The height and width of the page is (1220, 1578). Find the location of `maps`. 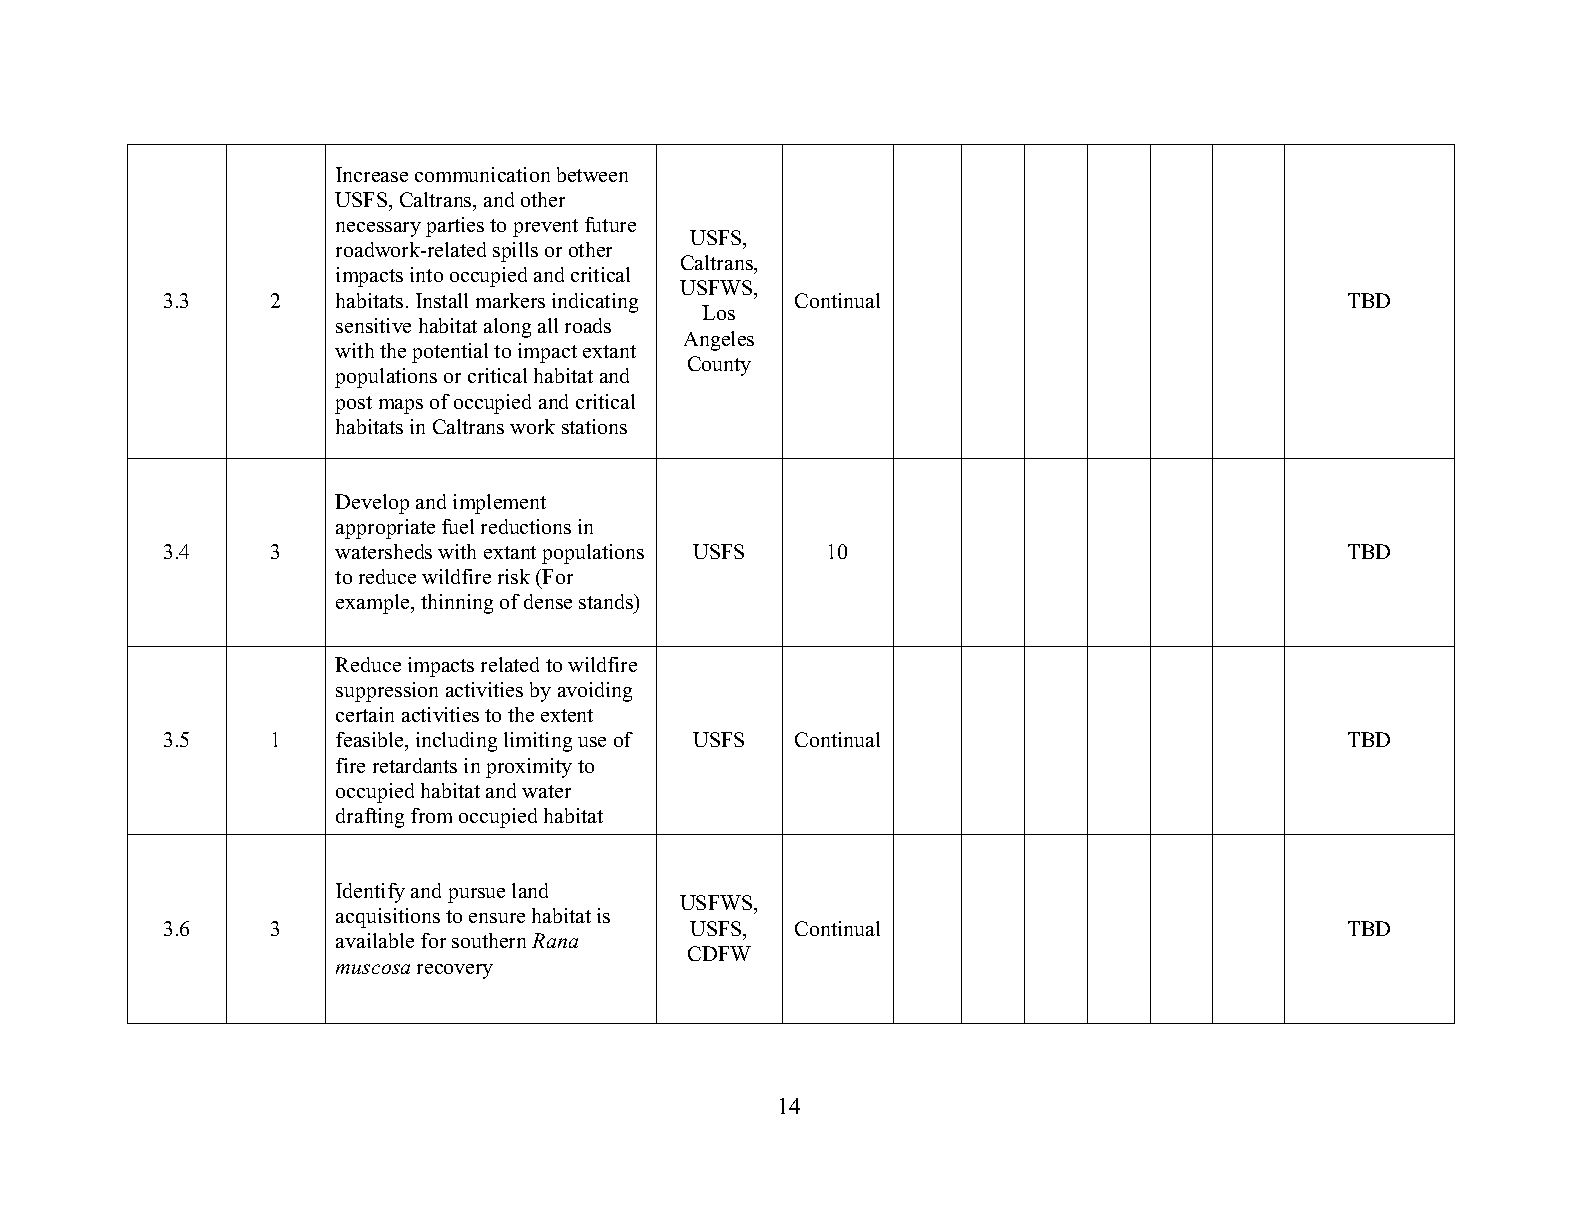

maps is located at coordinates (401, 406).
